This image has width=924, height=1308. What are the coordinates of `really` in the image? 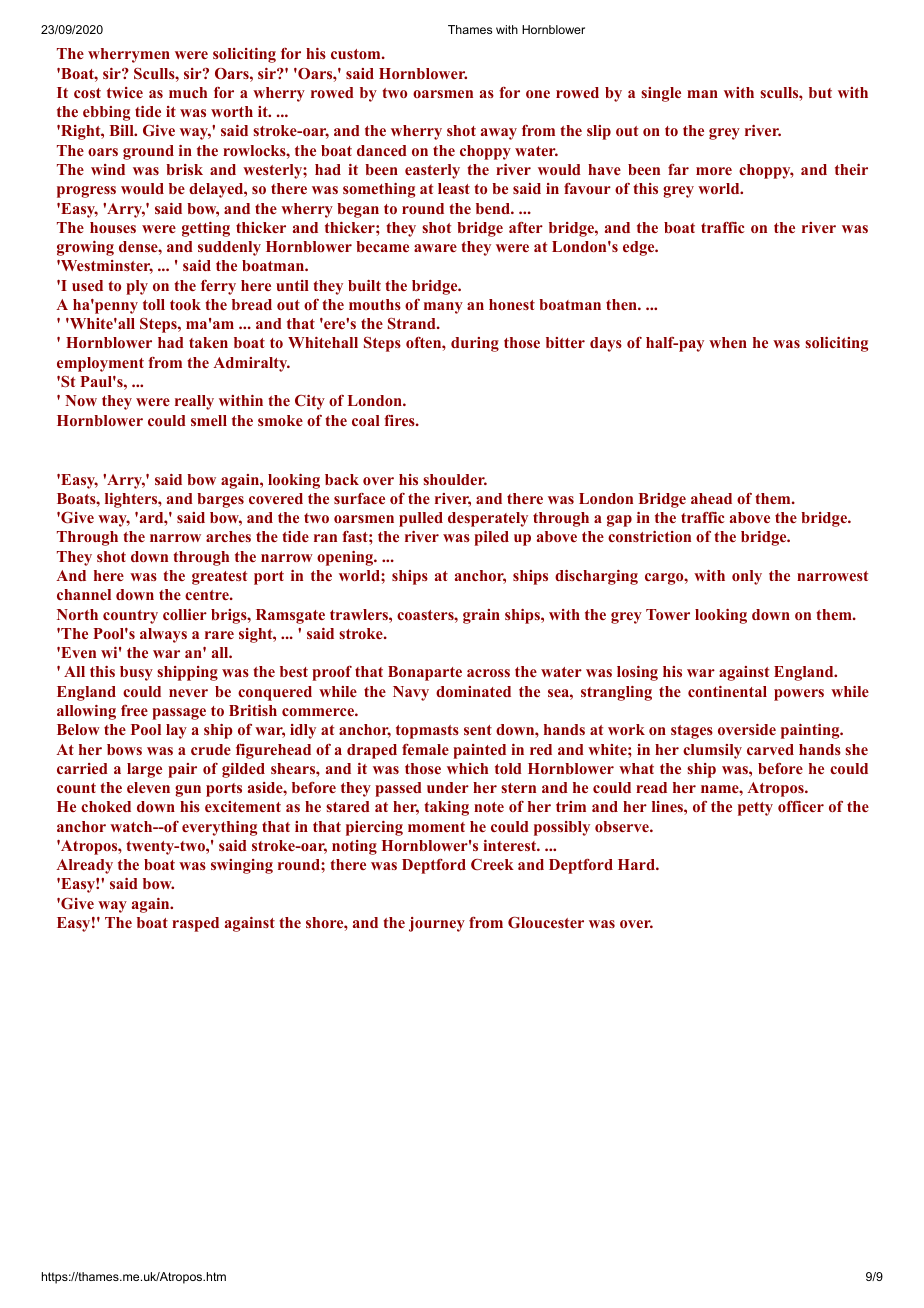 It's located at (194, 402).
